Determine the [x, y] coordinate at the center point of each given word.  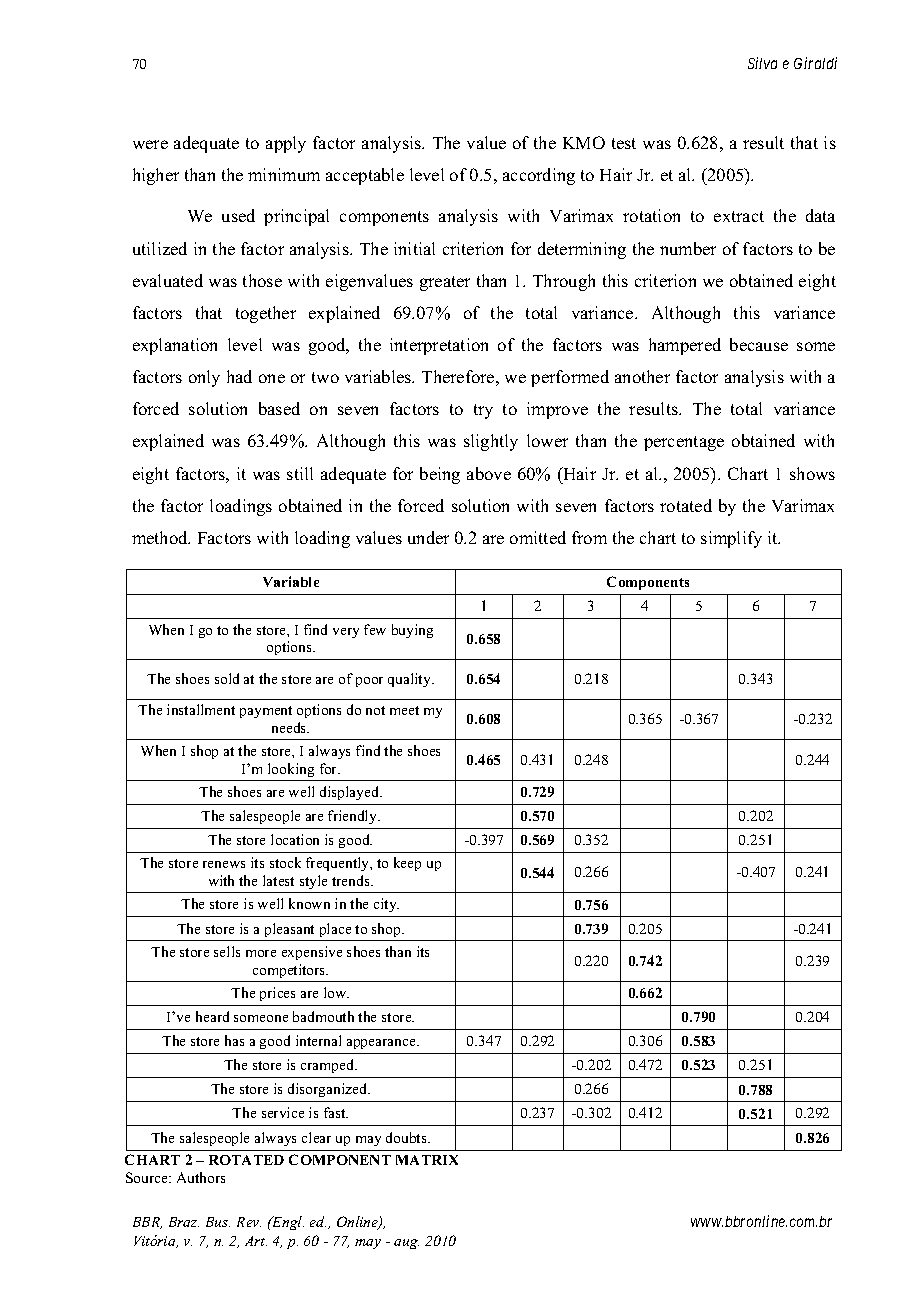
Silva [762, 63]
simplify [731, 539]
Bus [218, 1222]
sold [227, 678]
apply [286, 144]
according [539, 176]
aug [406, 1244]
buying [412, 631]
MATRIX [427, 1160]
